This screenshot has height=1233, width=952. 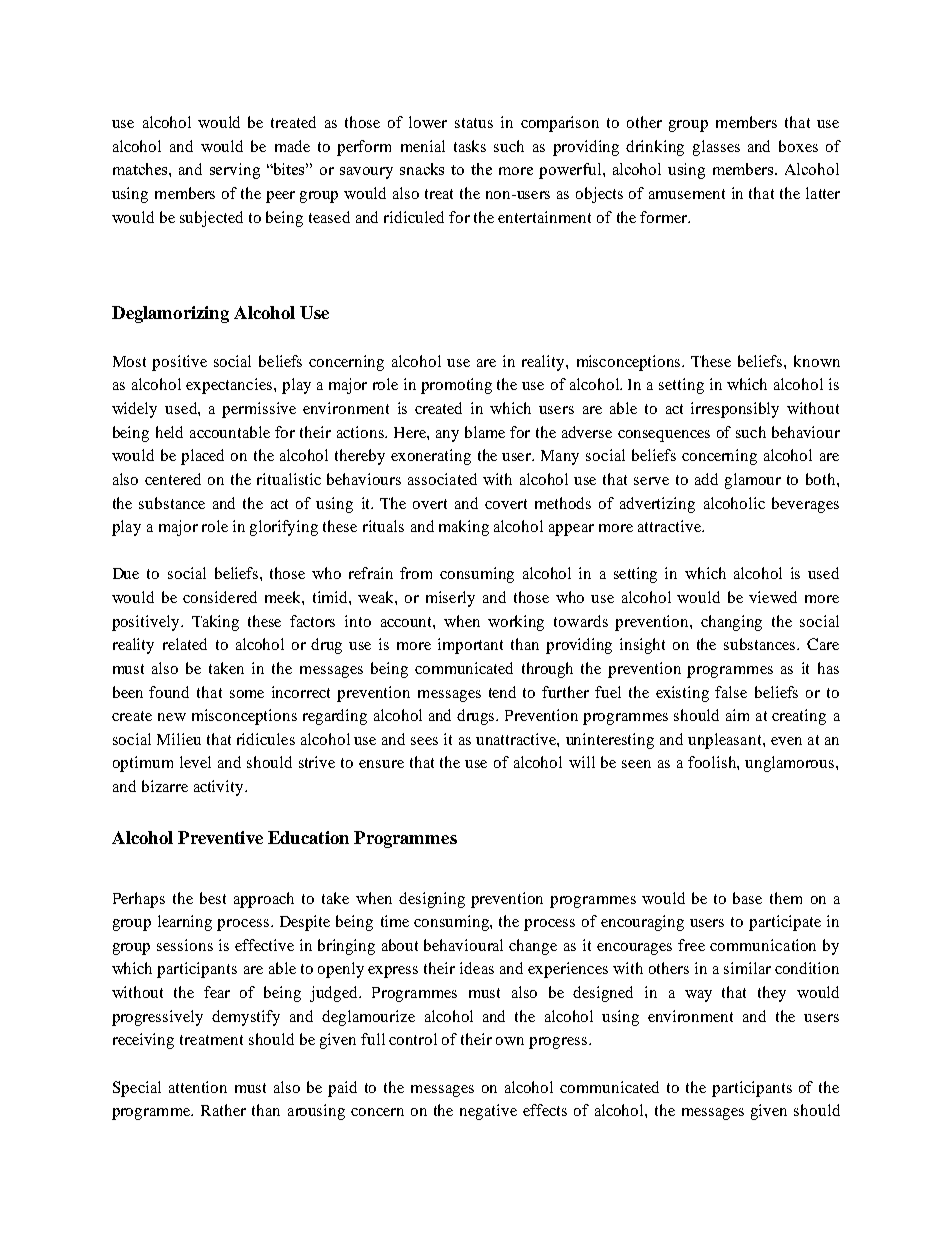 What do you see at coordinates (198, 1087) in the screenshot?
I see `attention` at bounding box center [198, 1087].
